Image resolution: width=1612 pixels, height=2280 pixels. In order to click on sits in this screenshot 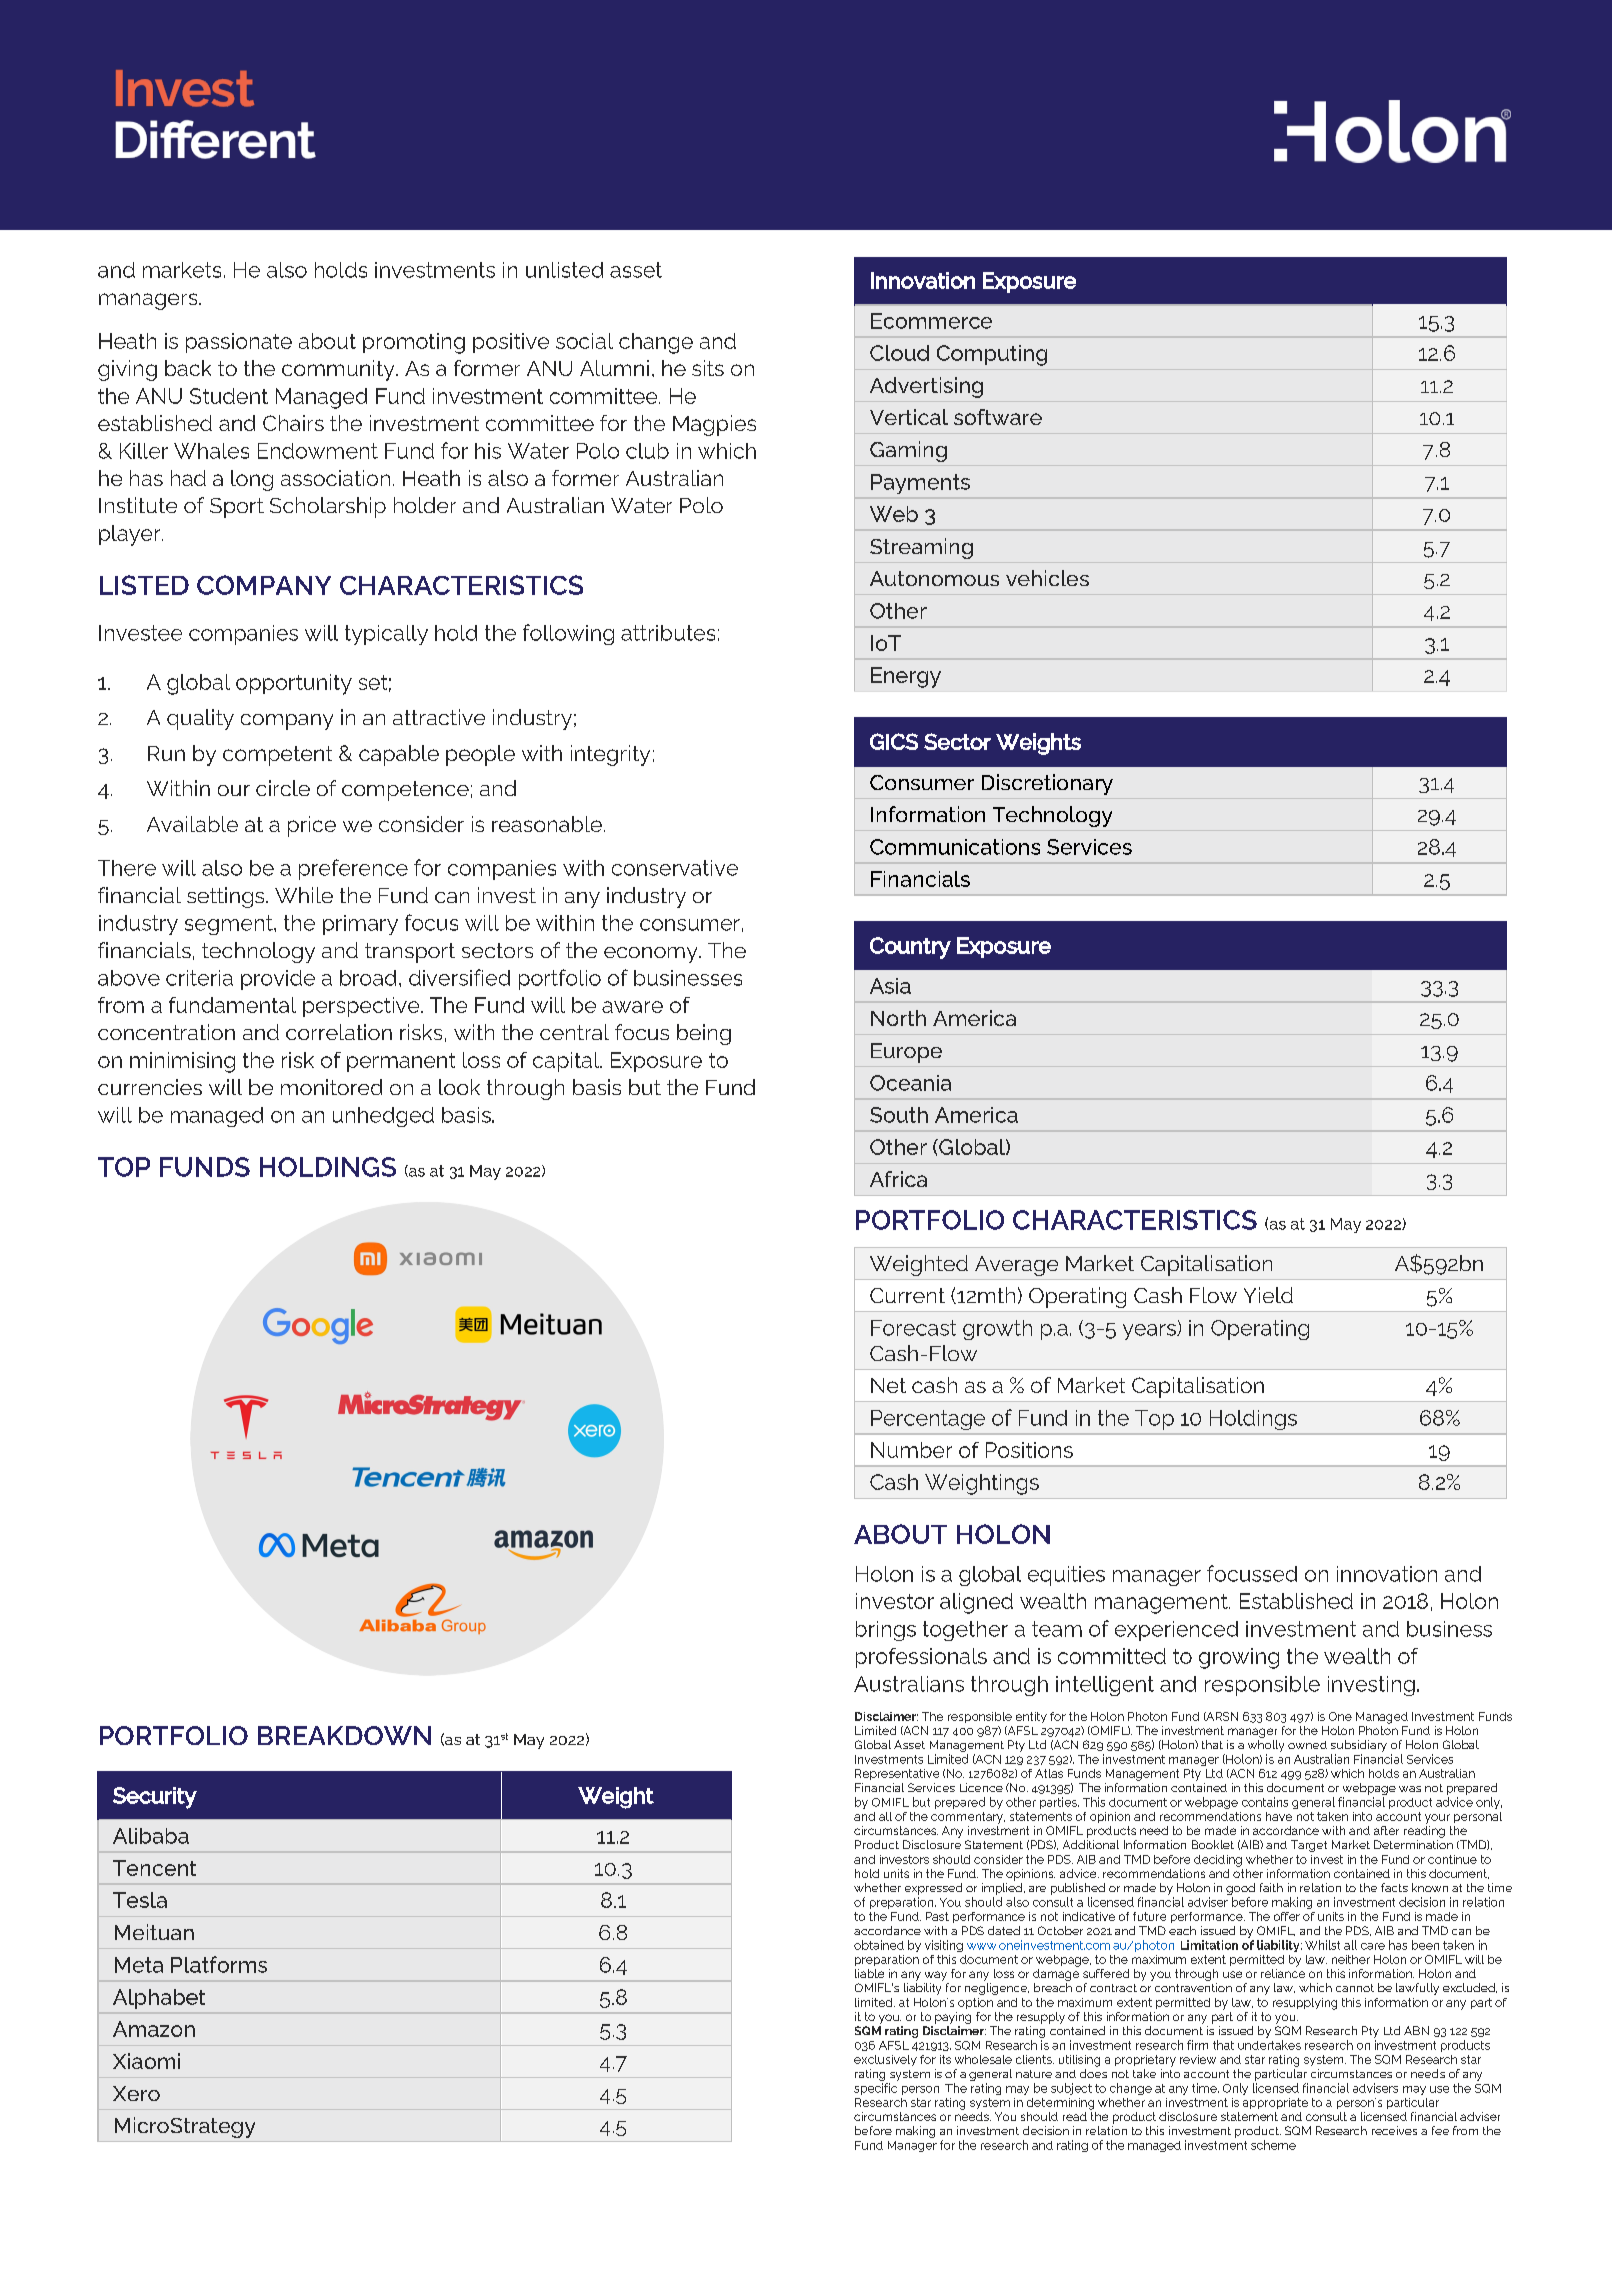, I will do `click(708, 368)`.
